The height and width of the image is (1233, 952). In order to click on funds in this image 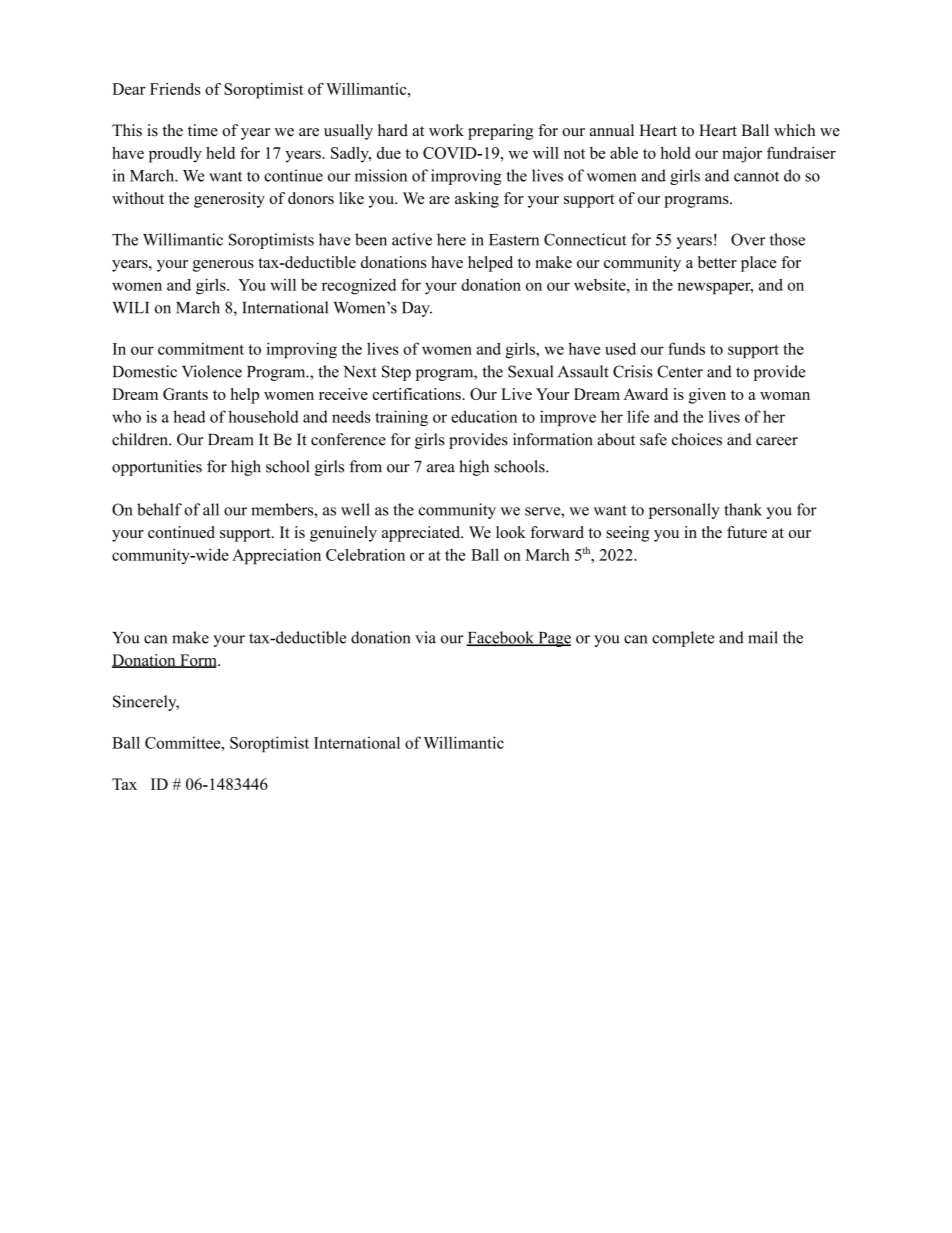, I will do `click(686, 348)`.
